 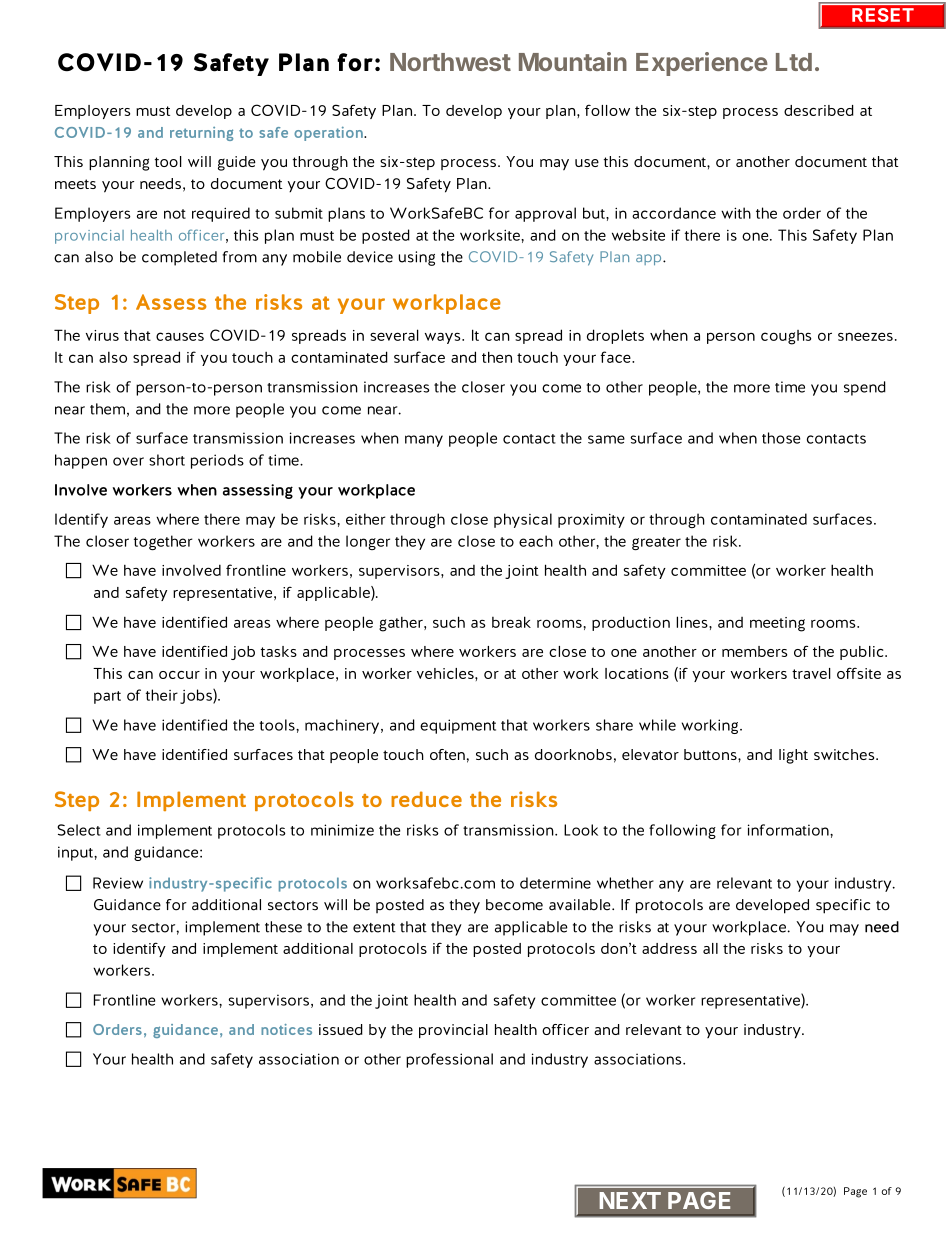 I want to click on described, so click(x=819, y=110).
